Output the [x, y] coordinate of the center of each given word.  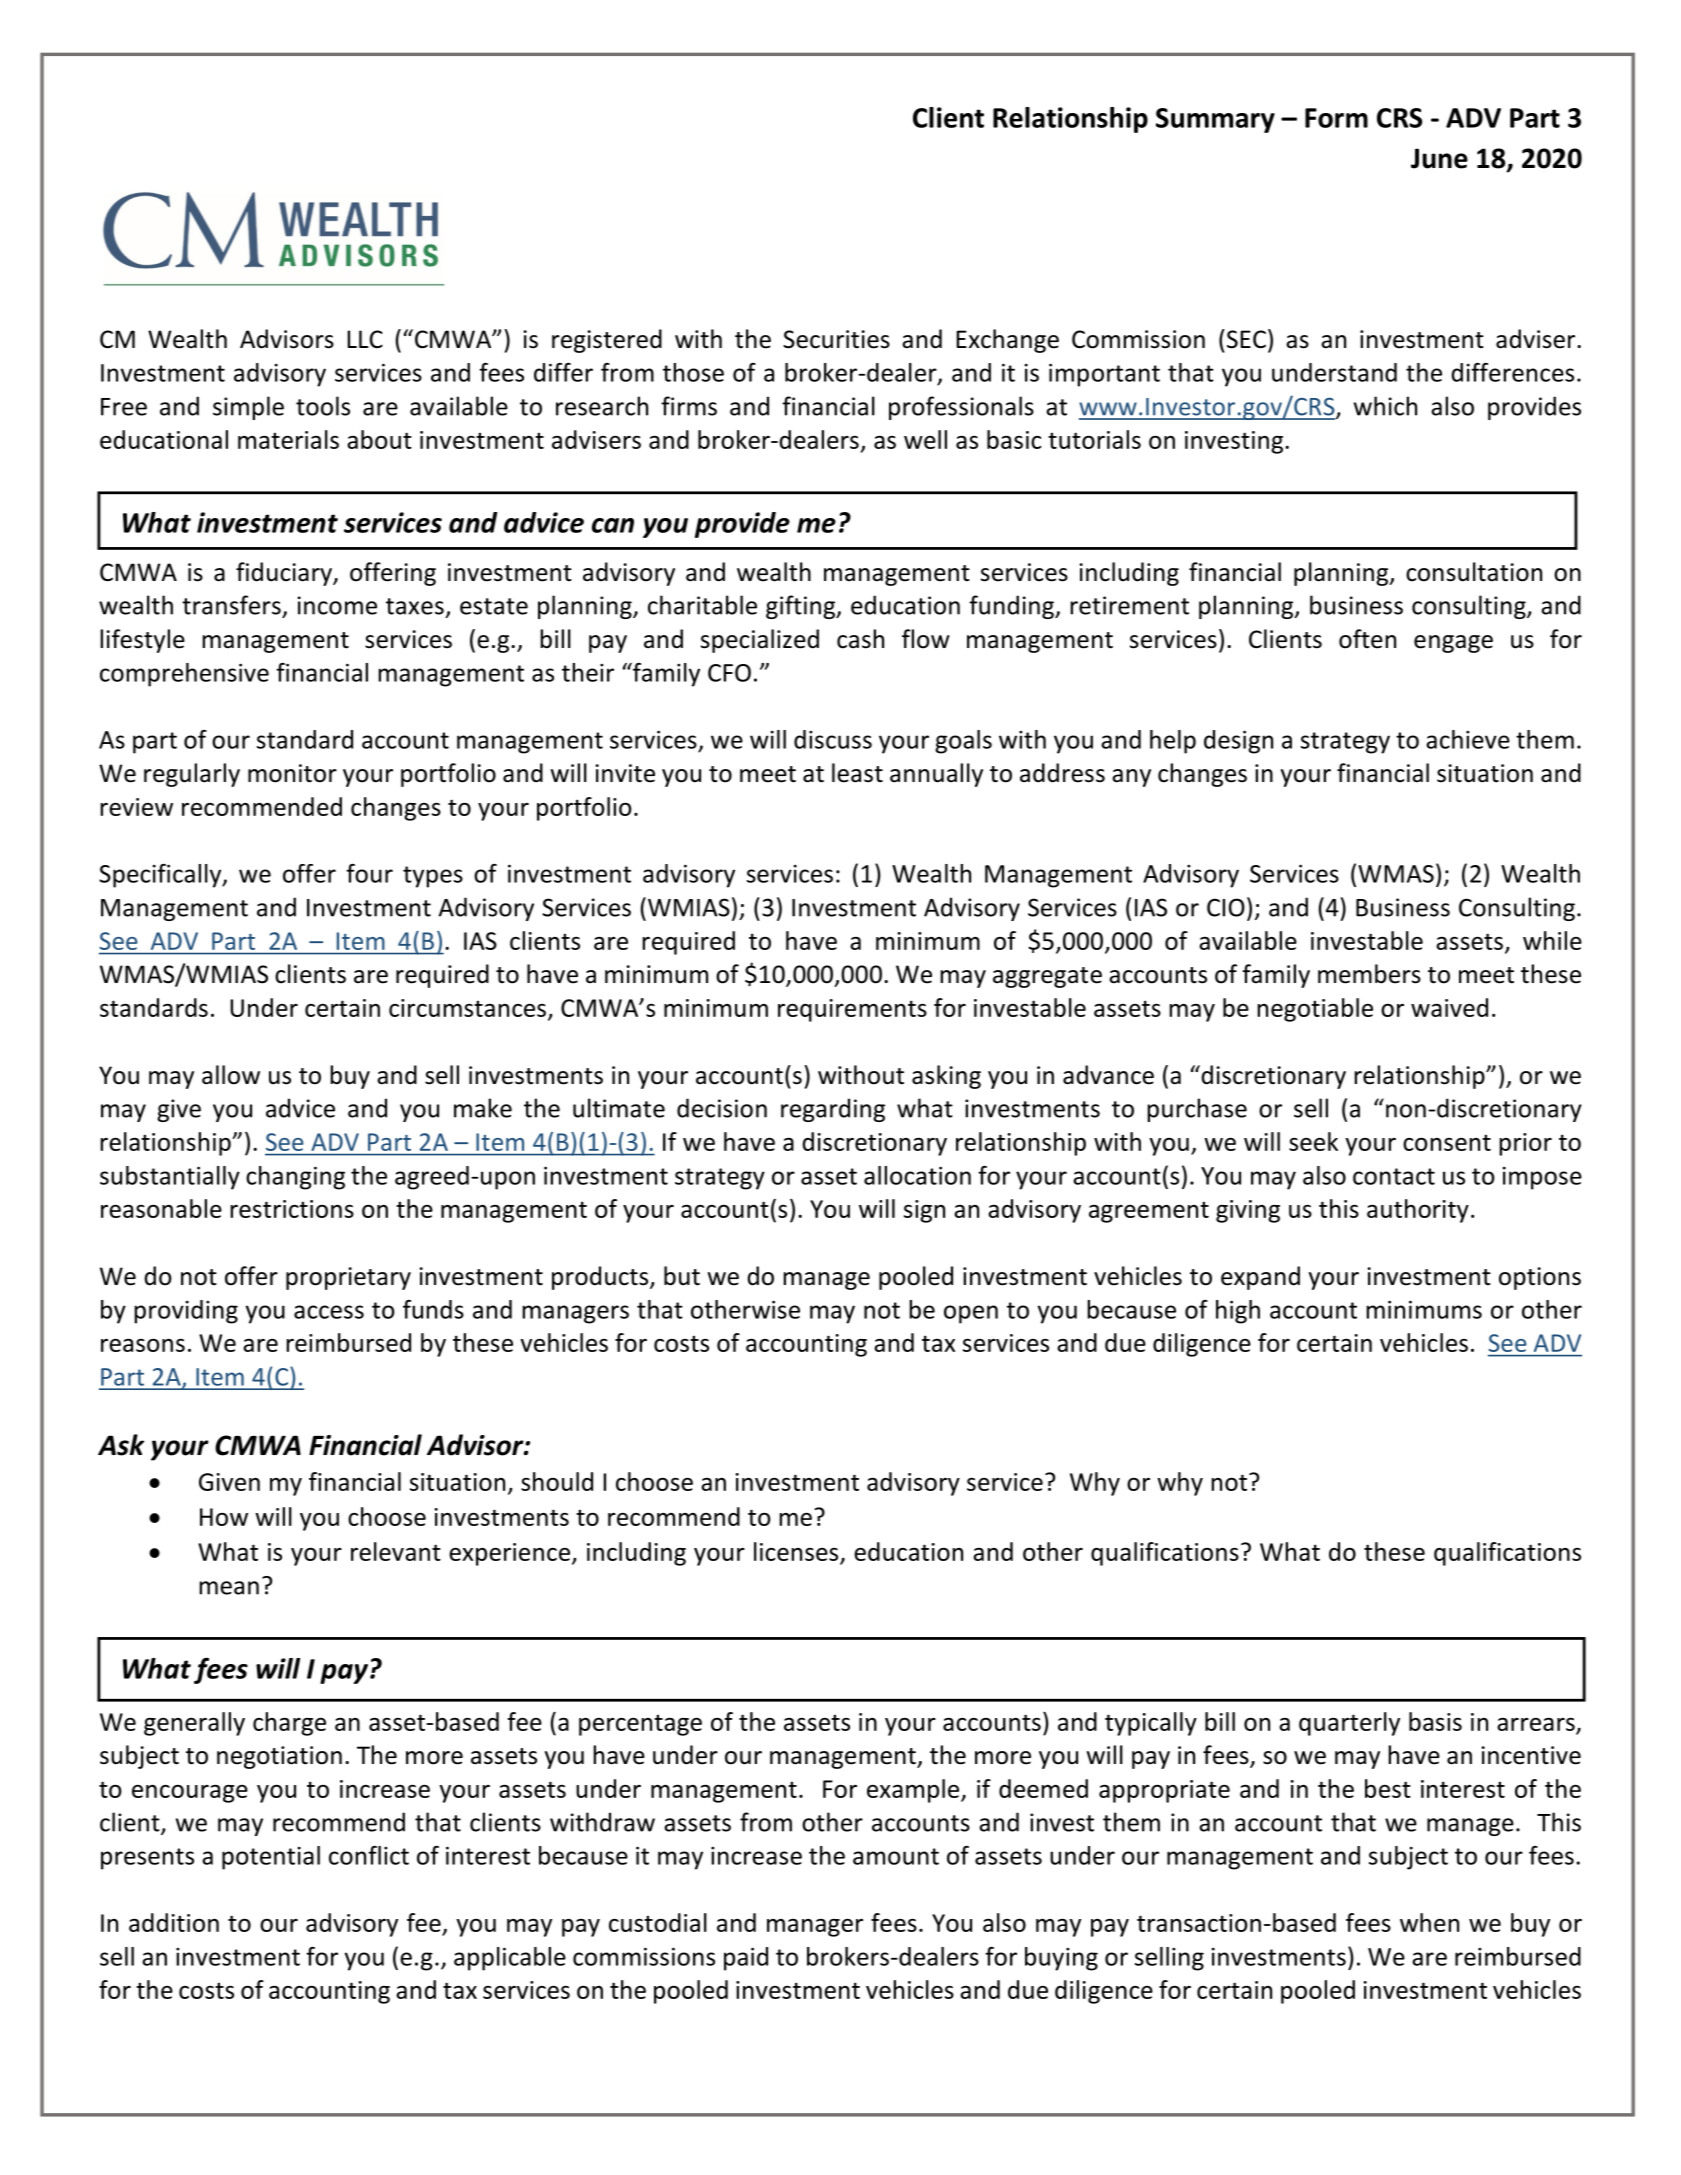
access [329, 1312]
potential [271, 1858]
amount [896, 1856]
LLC [365, 339]
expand [1260, 1278]
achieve [1468, 739]
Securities [836, 339]
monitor [292, 773]
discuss [833, 739]
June [1439, 158]
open [971, 1314]
